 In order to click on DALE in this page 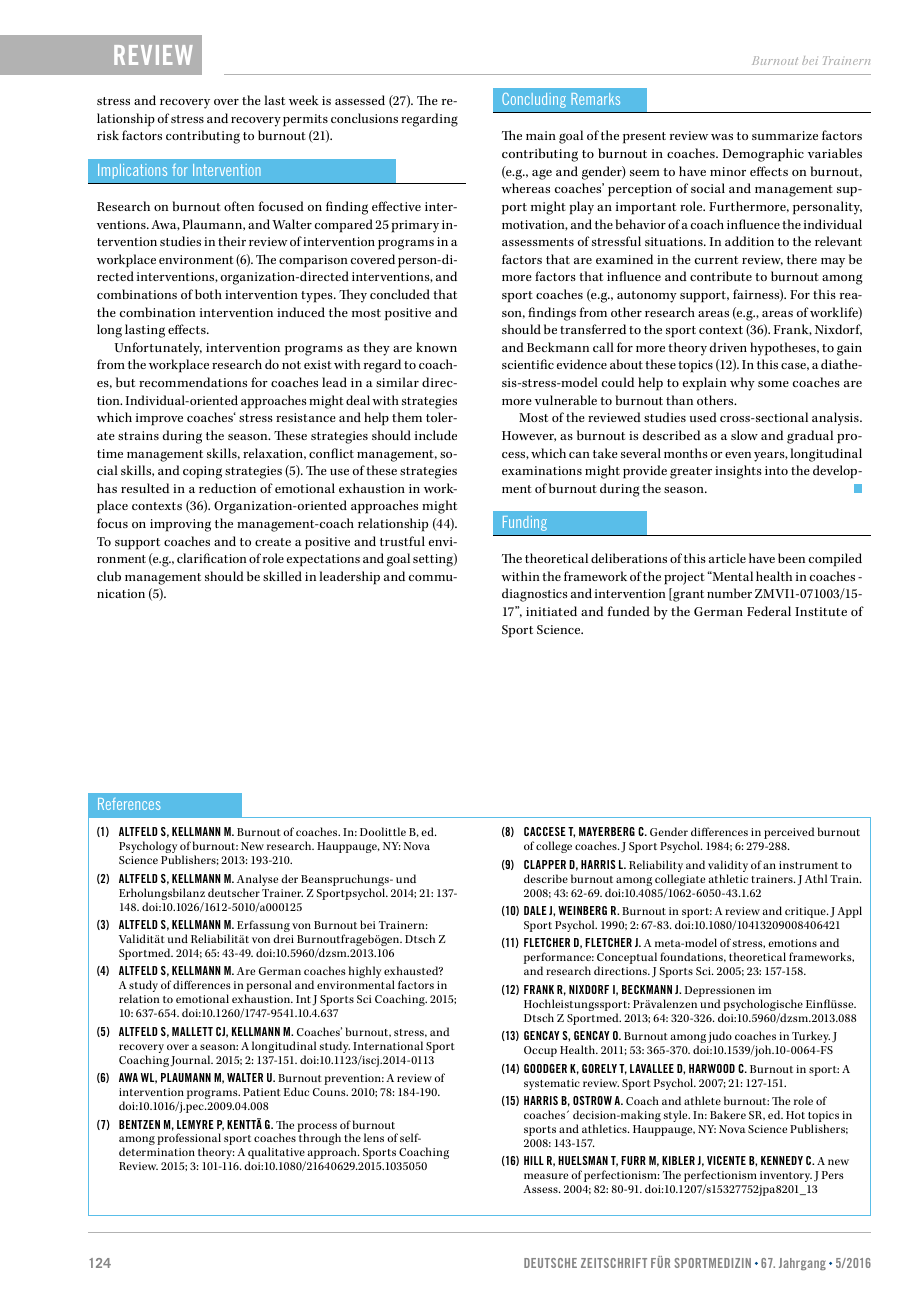, I will do `click(535, 910)`.
